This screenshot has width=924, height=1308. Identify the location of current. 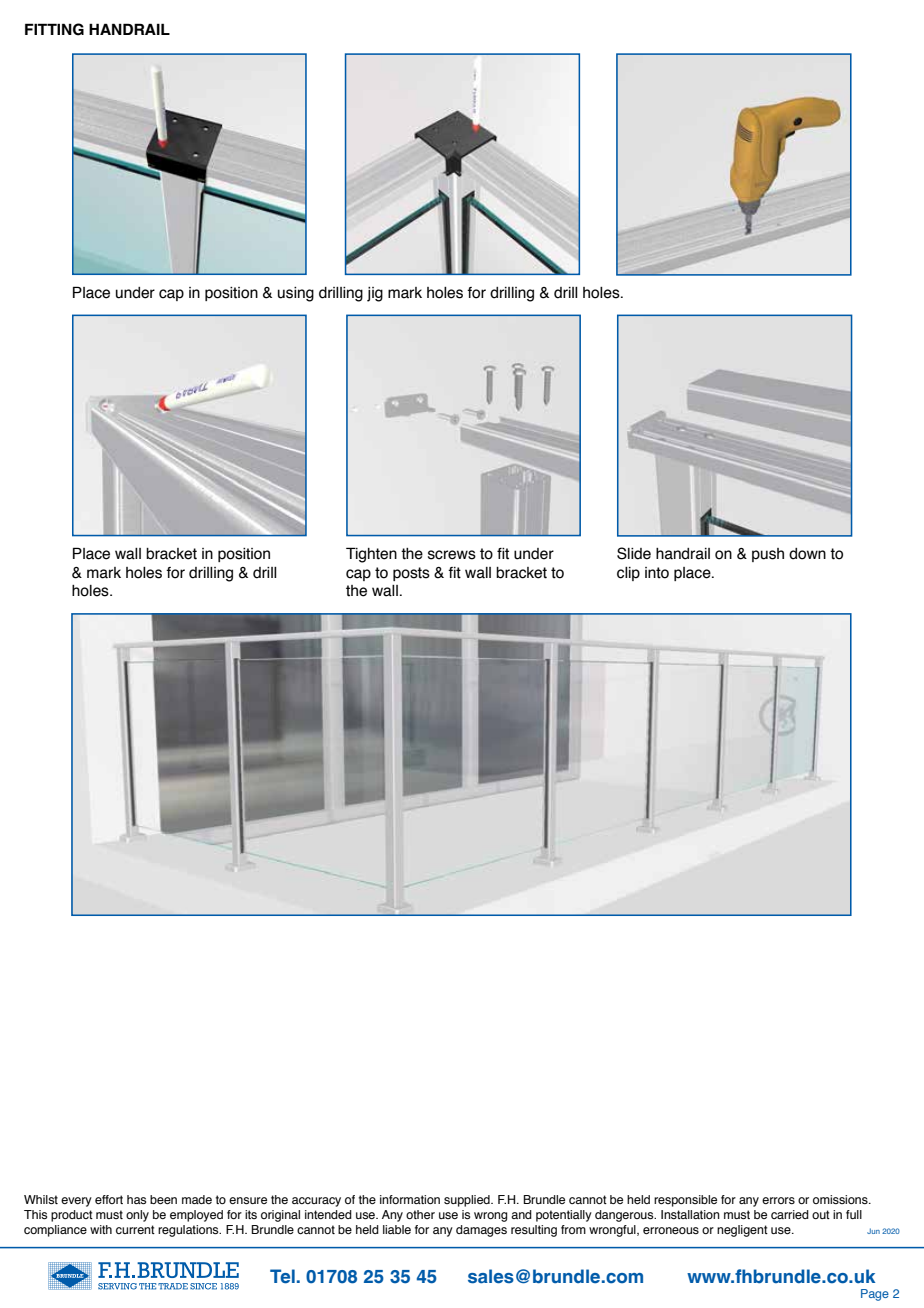
(135, 1229).
